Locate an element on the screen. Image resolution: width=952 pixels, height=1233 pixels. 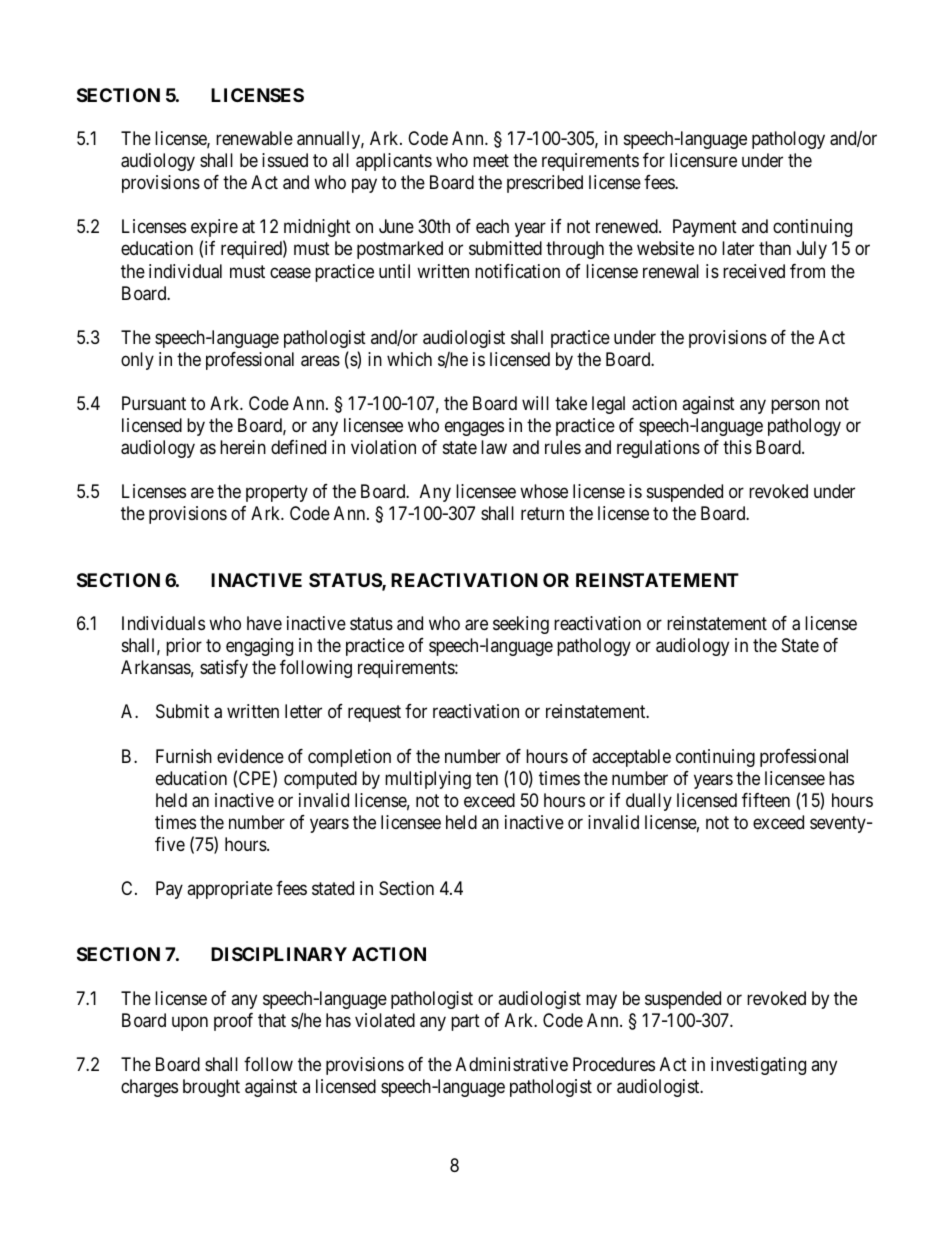
Pursuant is located at coordinates (154, 403).
